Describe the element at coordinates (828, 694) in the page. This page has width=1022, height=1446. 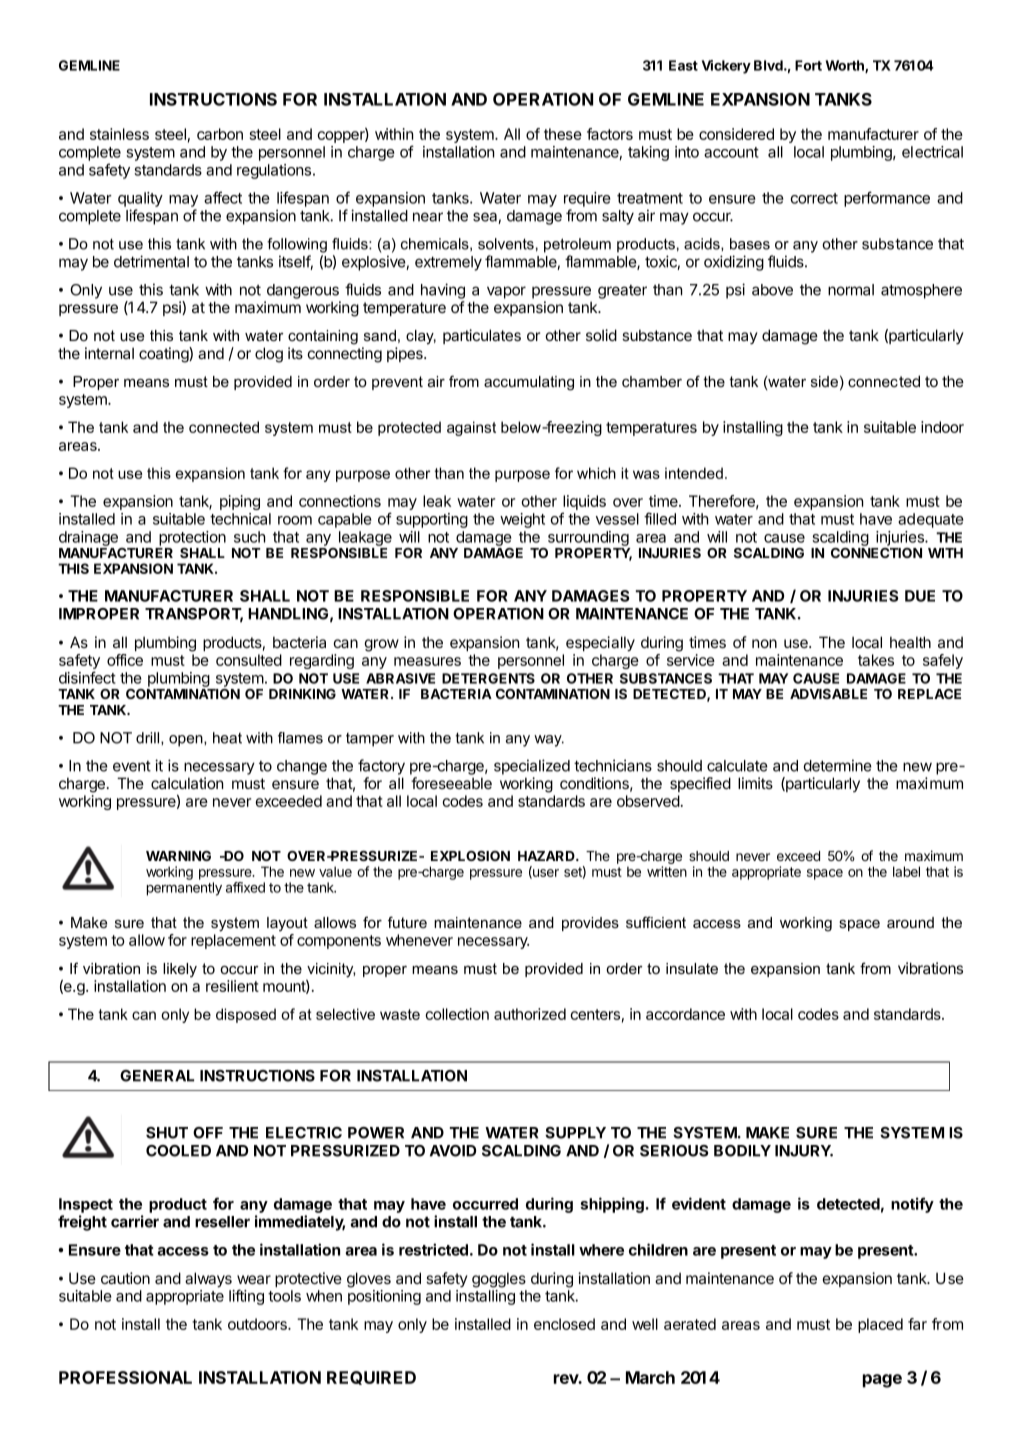
I see `ADVISABLE` at that location.
